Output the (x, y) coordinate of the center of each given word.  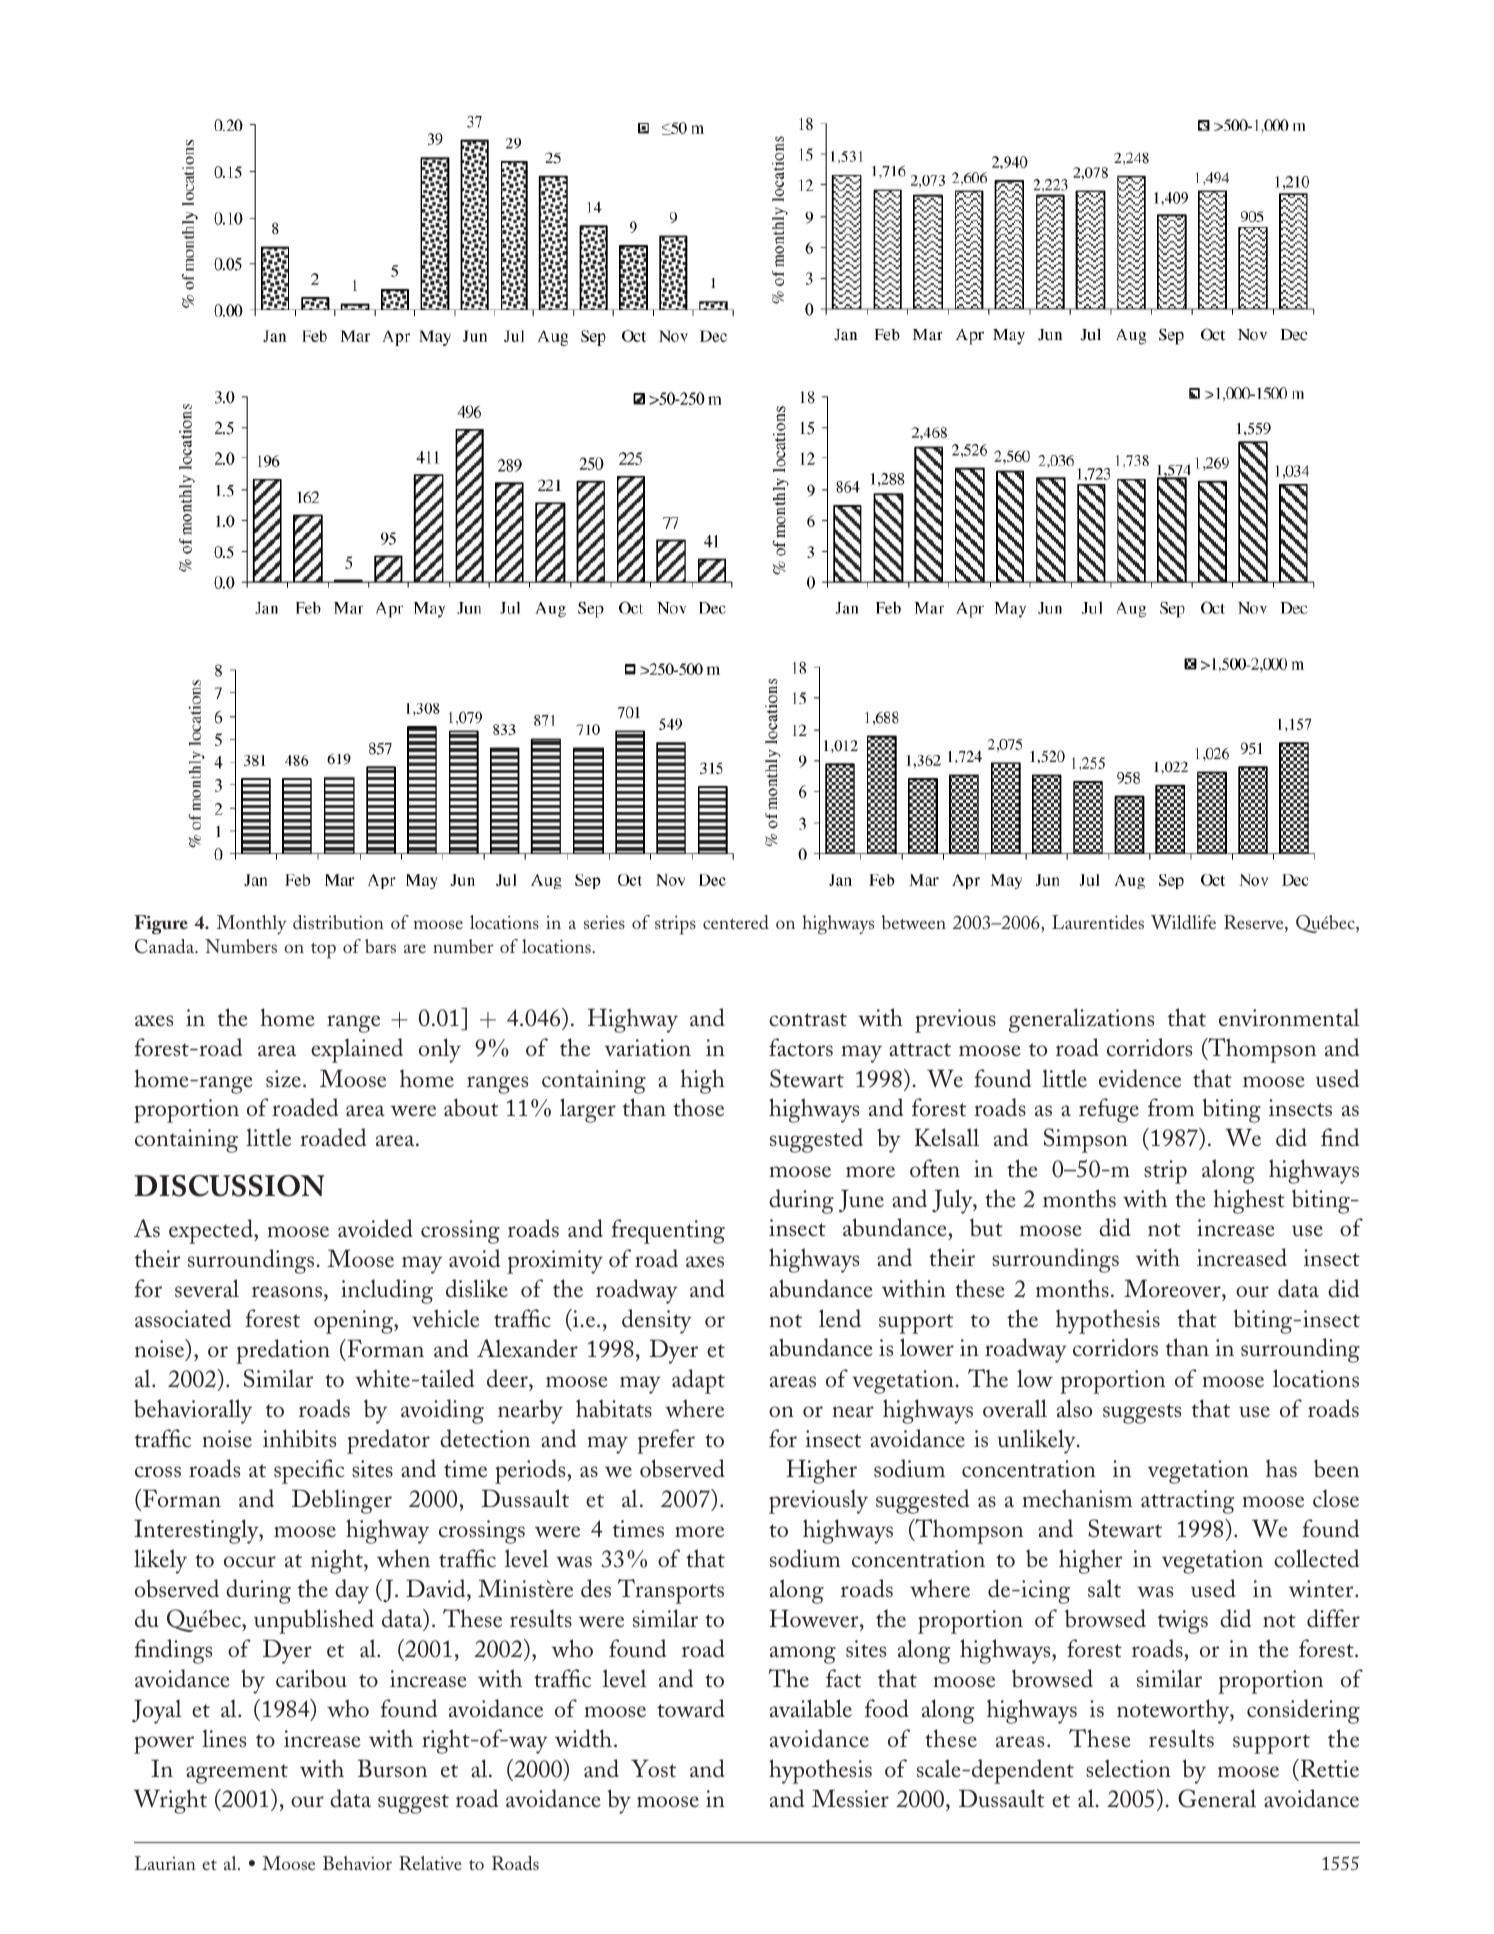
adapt (698, 1381)
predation (283, 1351)
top (323, 951)
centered (736, 922)
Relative (430, 1863)
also (1074, 1408)
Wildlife (1183, 922)
